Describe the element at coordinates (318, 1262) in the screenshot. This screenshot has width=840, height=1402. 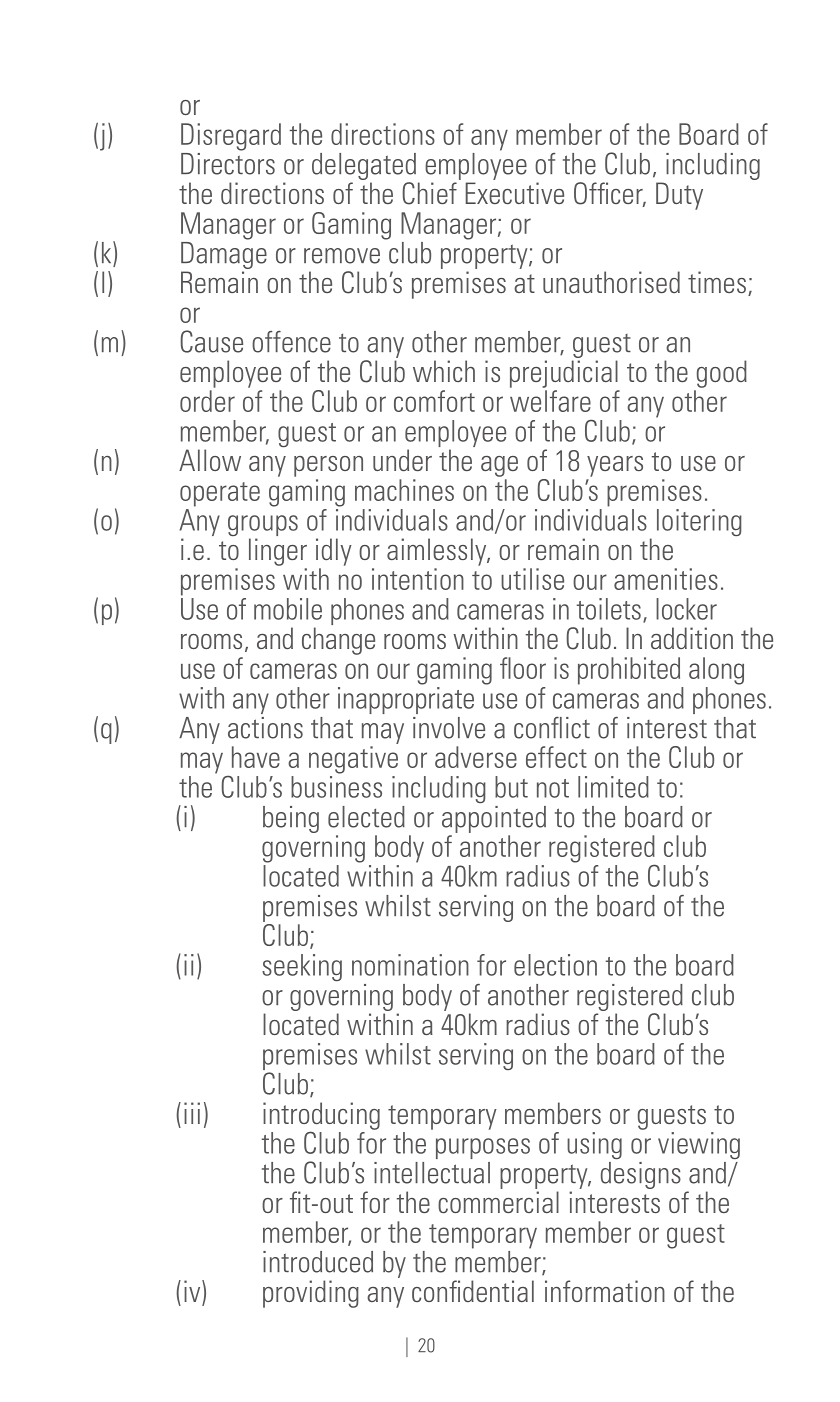
I see `introduced` at that location.
